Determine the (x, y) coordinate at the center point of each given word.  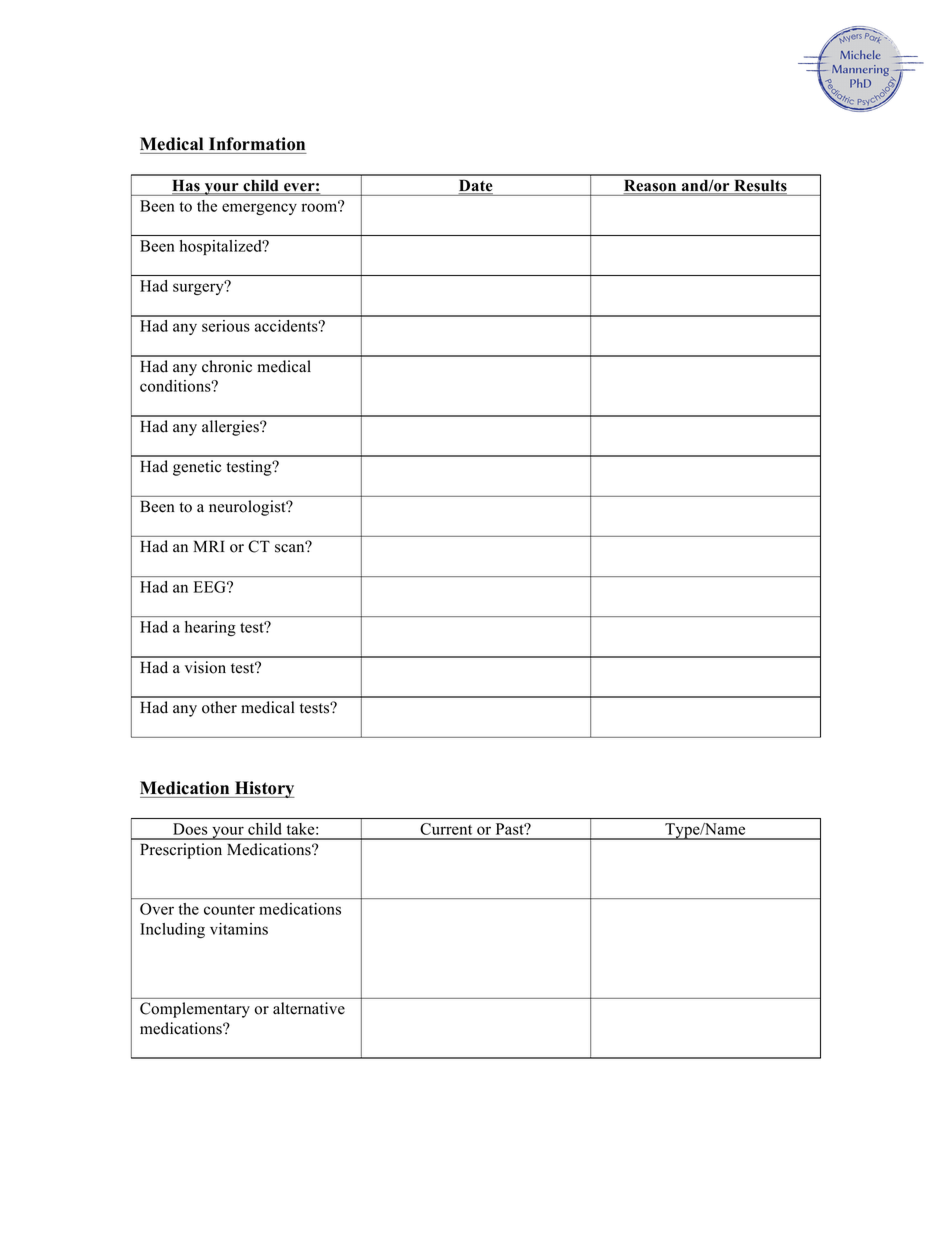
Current (446, 829)
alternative (309, 1008)
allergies (231, 428)
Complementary (195, 1010)
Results (759, 187)
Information (257, 144)
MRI (209, 546)
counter (229, 910)
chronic (227, 366)
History (264, 789)
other (219, 707)
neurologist (248, 508)
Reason (651, 187)
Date (476, 187)
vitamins (239, 929)
